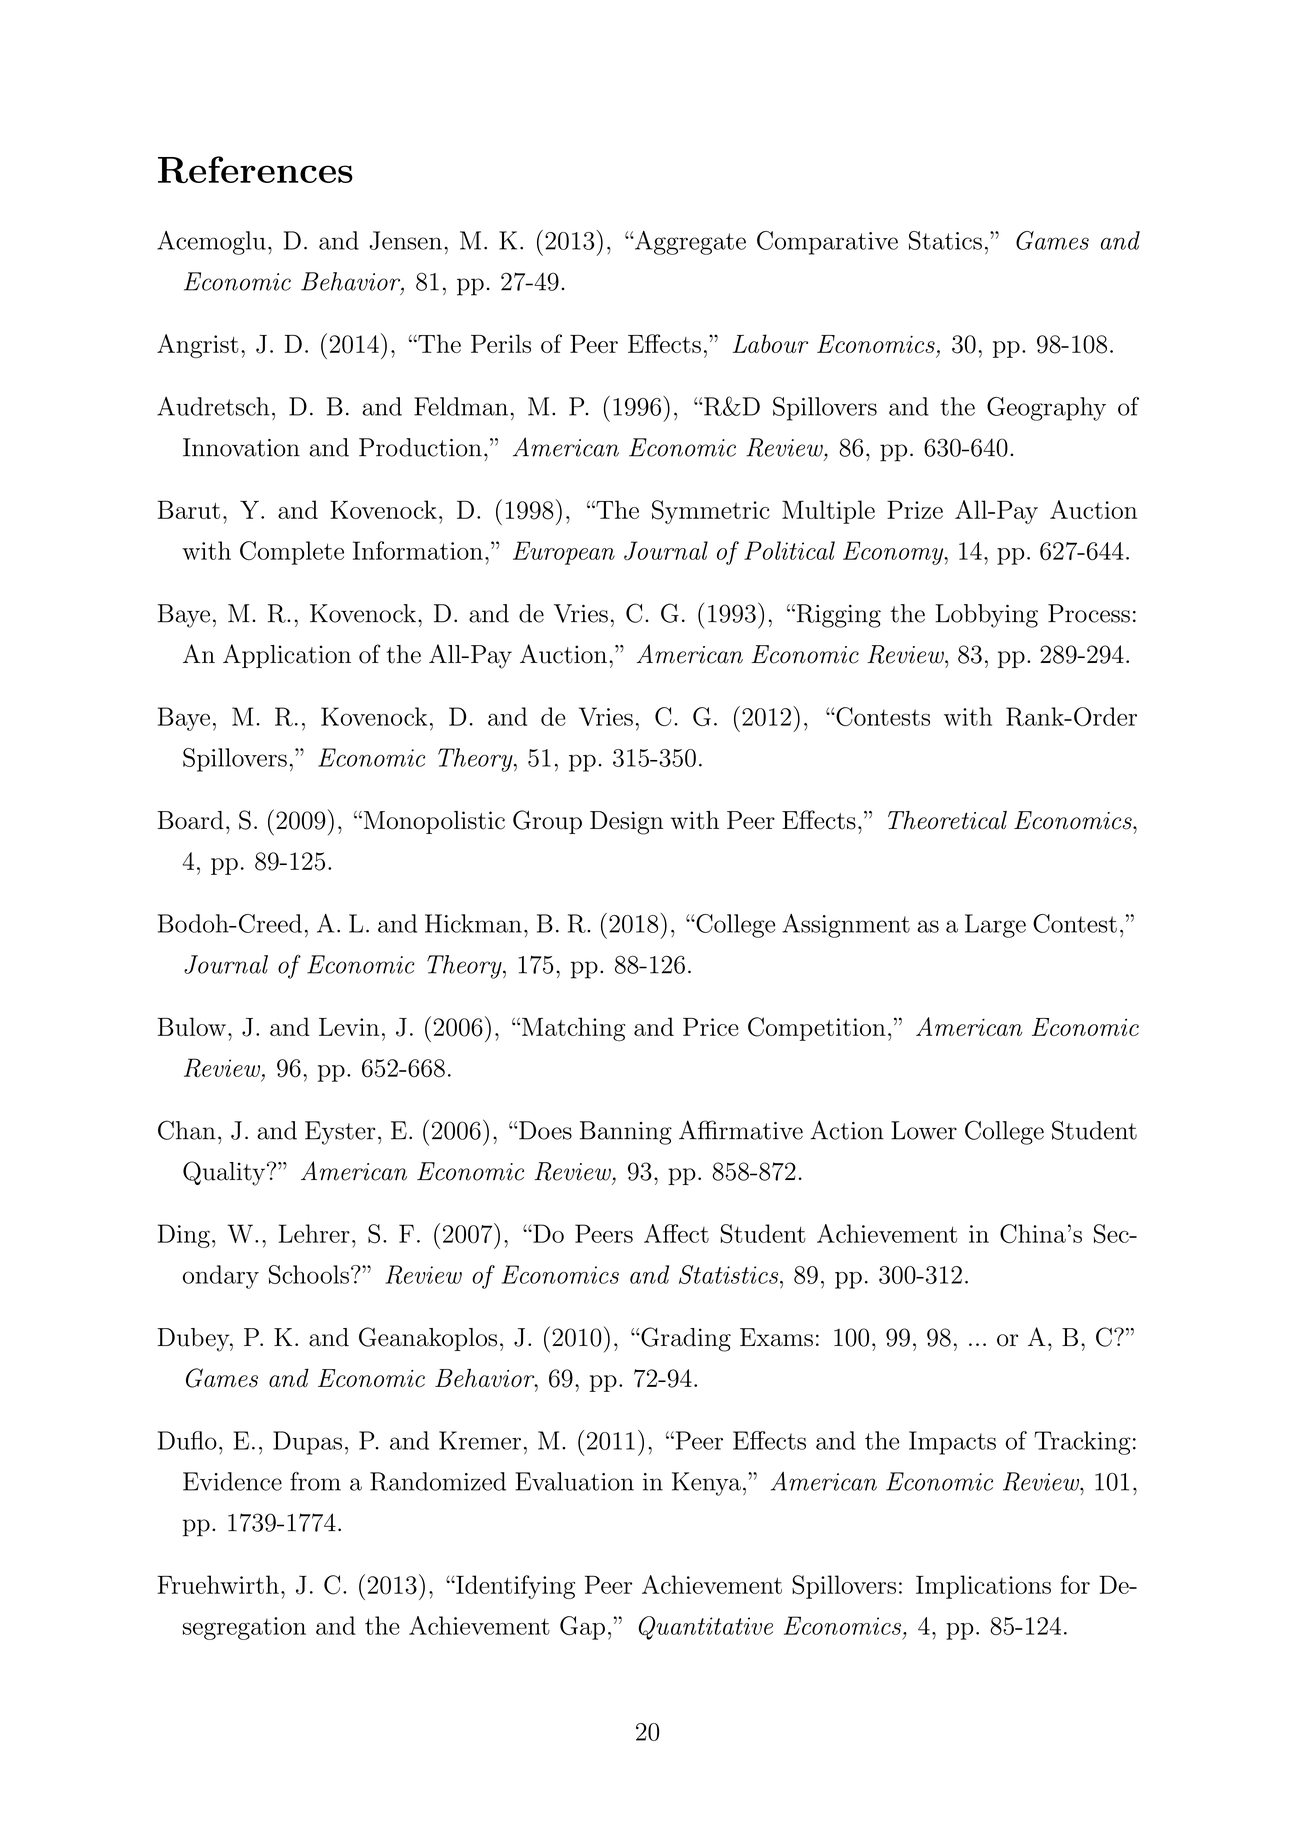 The image size is (1295, 1832). What do you see at coordinates (564, 553) in the image?
I see `European` at bounding box center [564, 553].
